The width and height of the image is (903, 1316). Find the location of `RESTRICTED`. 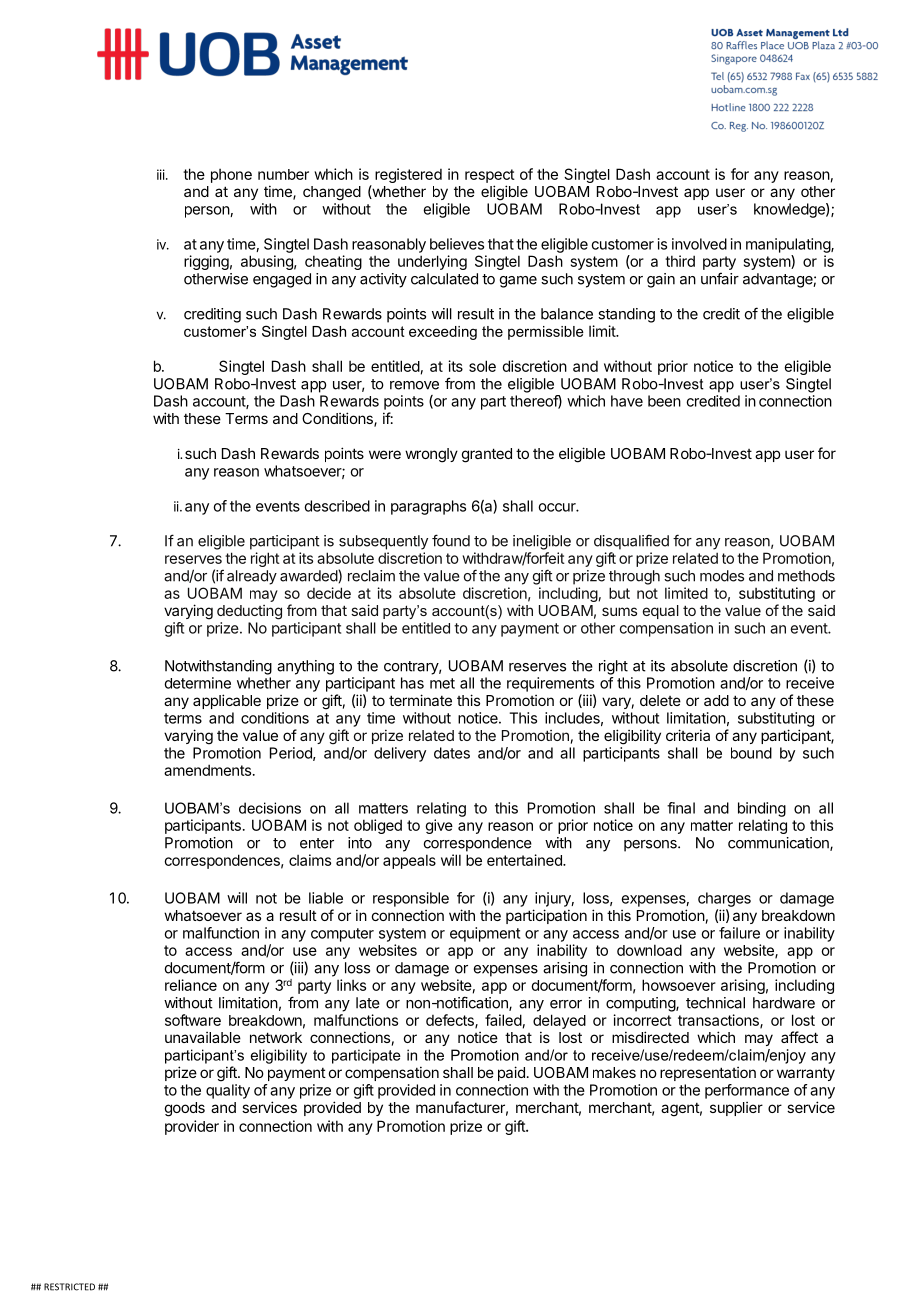

RESTRICTED is located at coordinates (69, 1287).
